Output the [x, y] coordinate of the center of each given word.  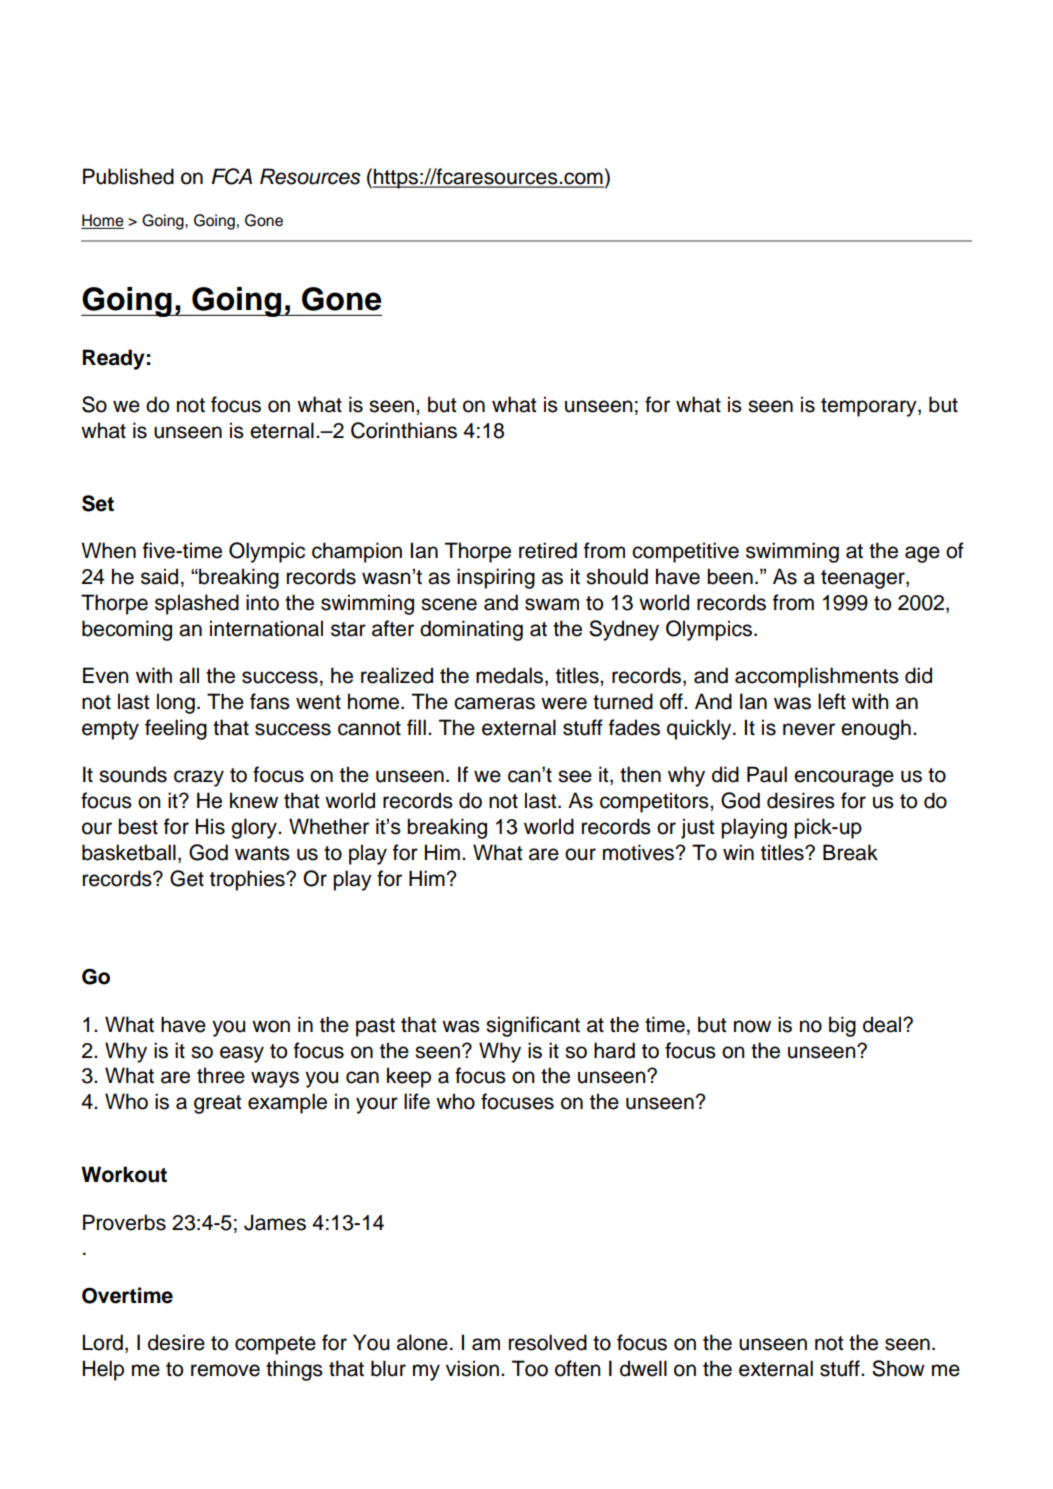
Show [898, 1368]
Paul [767, 774]
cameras [494, 703]
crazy [199, 778]
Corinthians [404, 430]
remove [225, 1370]
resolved [548, 1342]
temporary [870, 407]
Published [128, 176]
